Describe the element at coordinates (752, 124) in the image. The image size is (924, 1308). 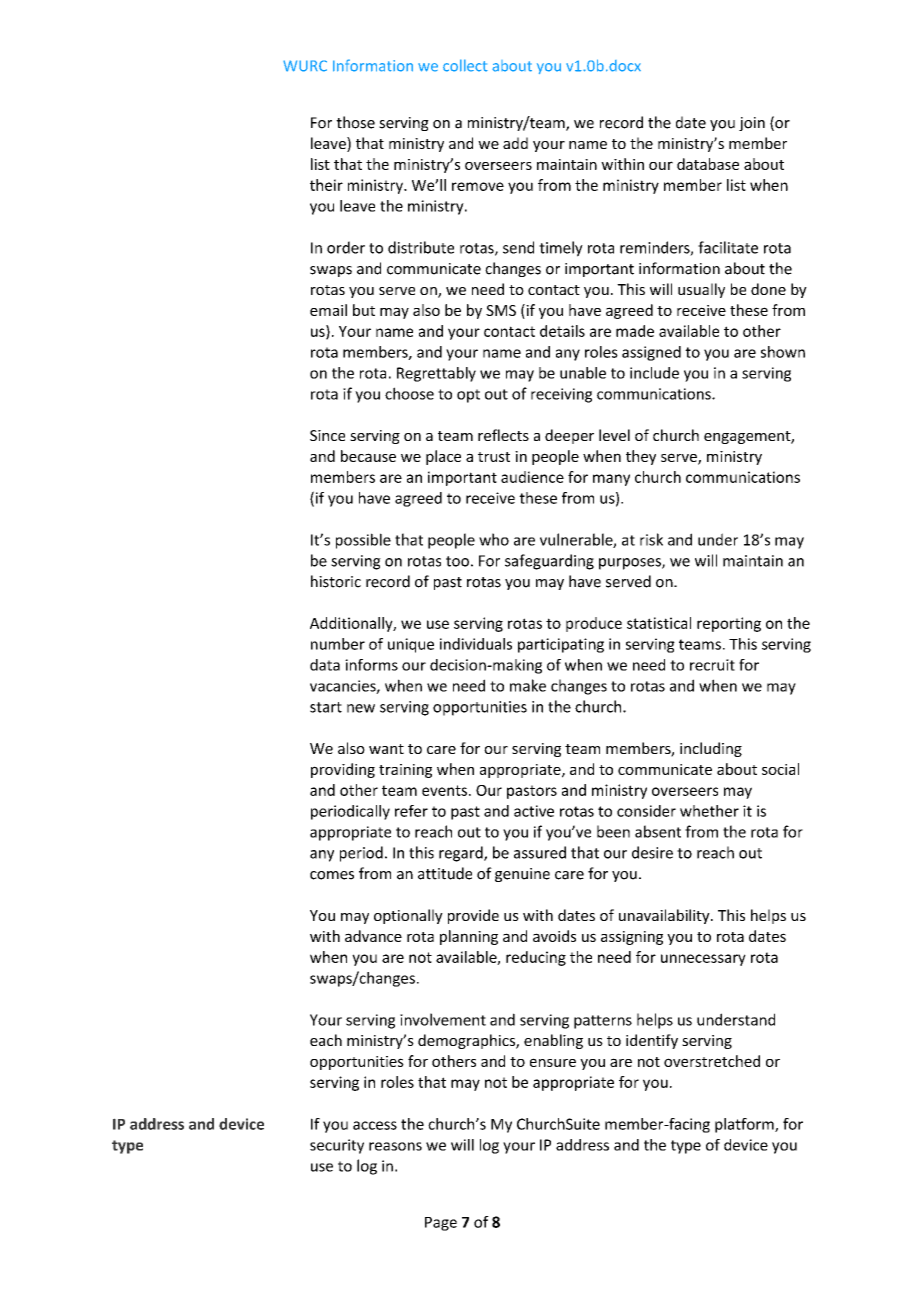
I see `join` at that location.
